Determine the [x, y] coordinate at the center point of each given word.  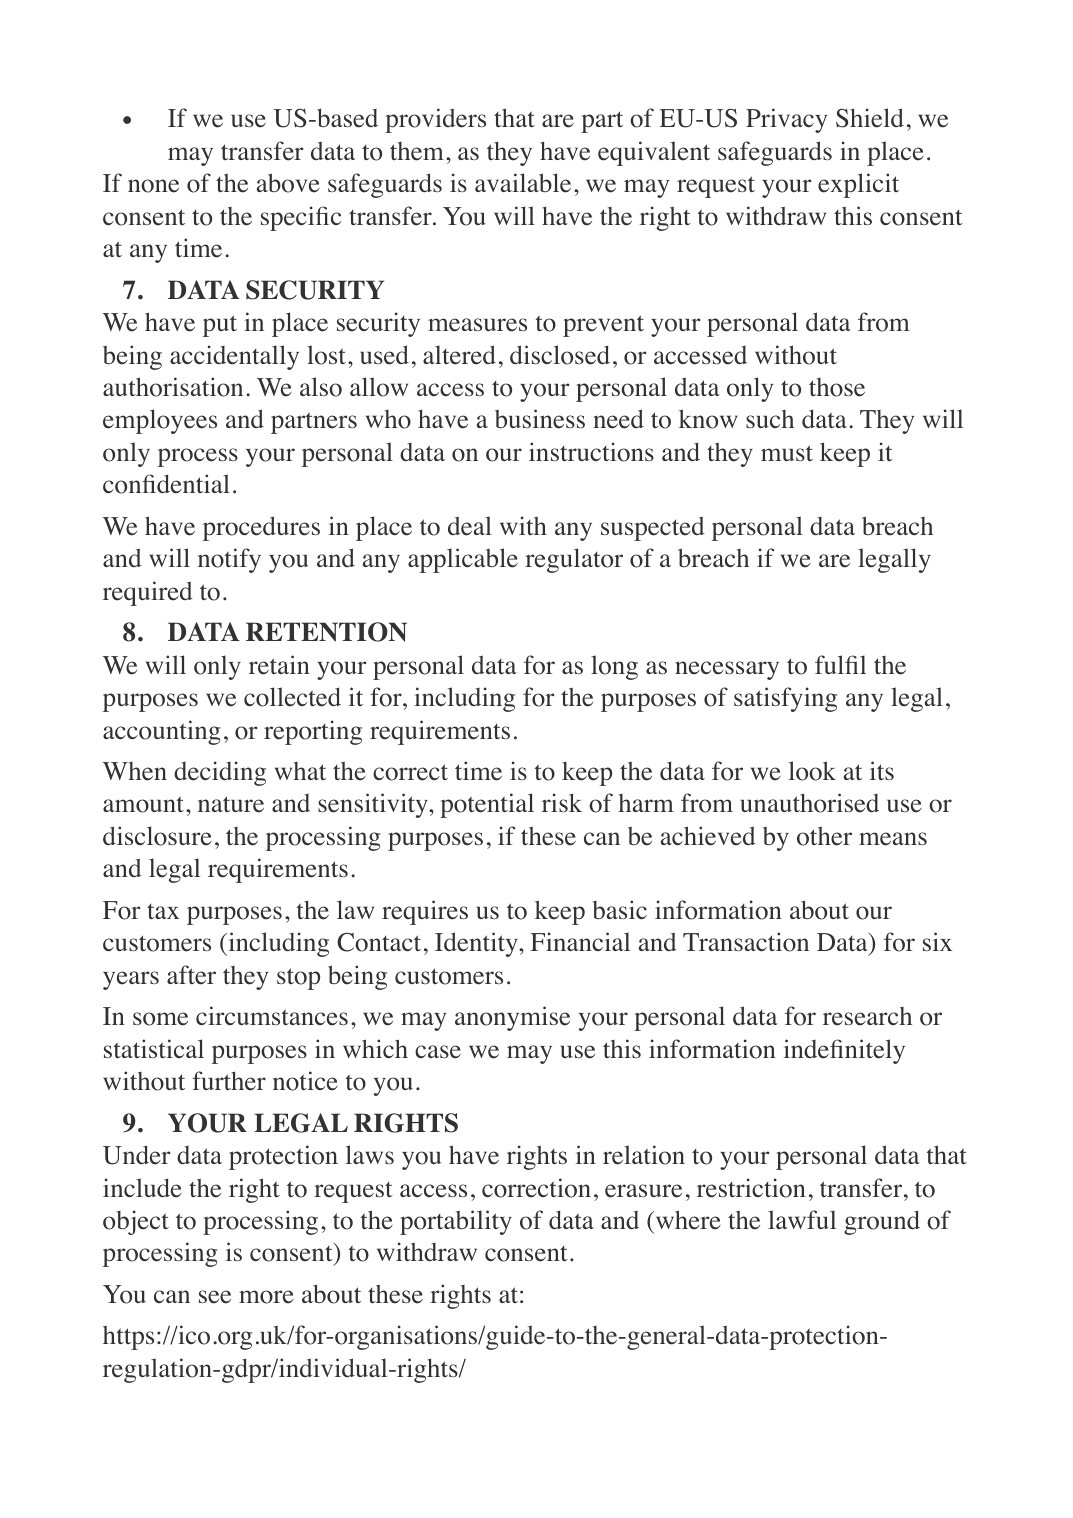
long [614, 667]
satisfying [785, 699]
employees [160, 421]
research [867, 1016]
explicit [858, 185]
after [191, 975]
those [837, 387]
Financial [580, 941]
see [215, 1297]
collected [292, 697]
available [523, 183]
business [540, 419]
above [288, 183]
